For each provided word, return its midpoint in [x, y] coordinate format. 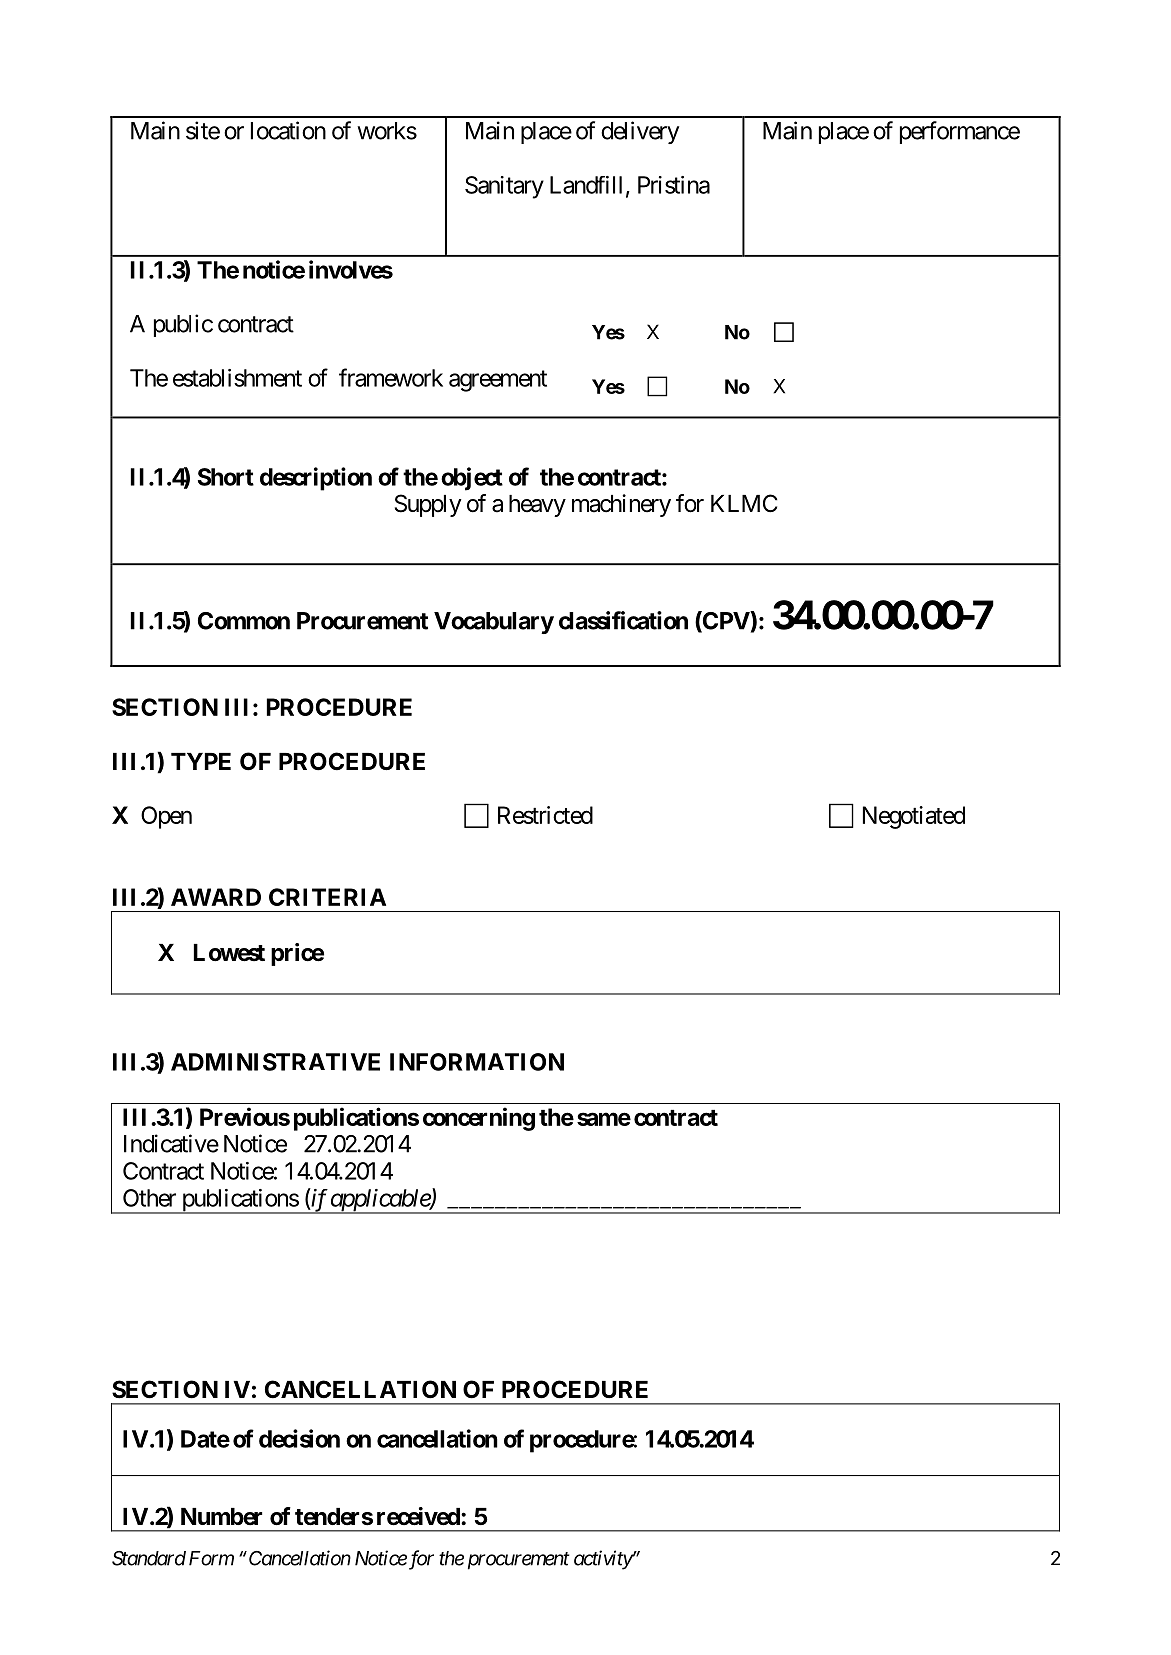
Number [221, 1517]
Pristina [674, 185]
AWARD [216, 897]
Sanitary [504, 187]
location [288, 130]
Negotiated [914, 817]
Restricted [545, 815]
